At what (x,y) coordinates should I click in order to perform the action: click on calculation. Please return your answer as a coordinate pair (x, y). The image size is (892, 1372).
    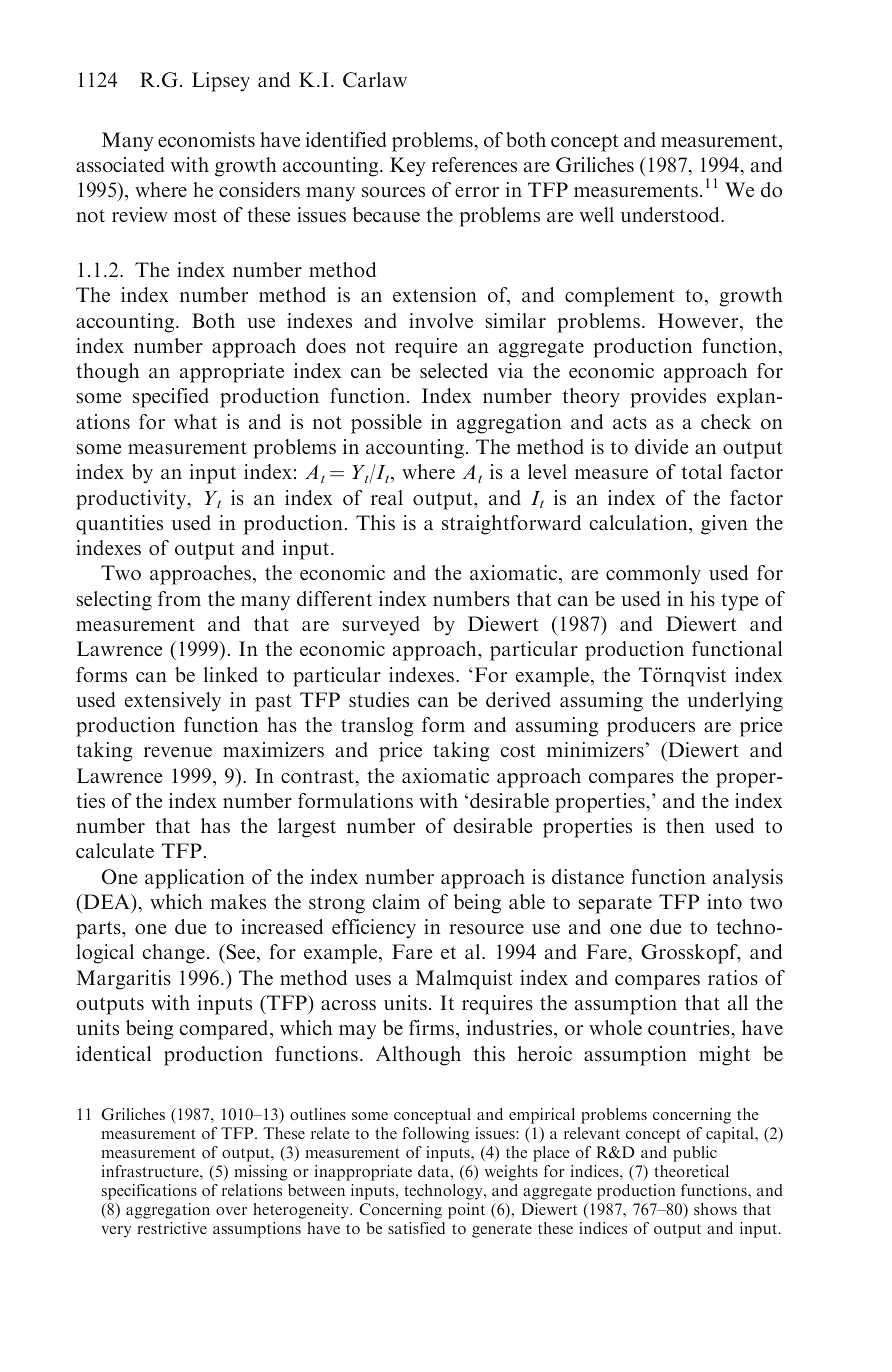
    Looking at the image, I should click on (639, 522).
